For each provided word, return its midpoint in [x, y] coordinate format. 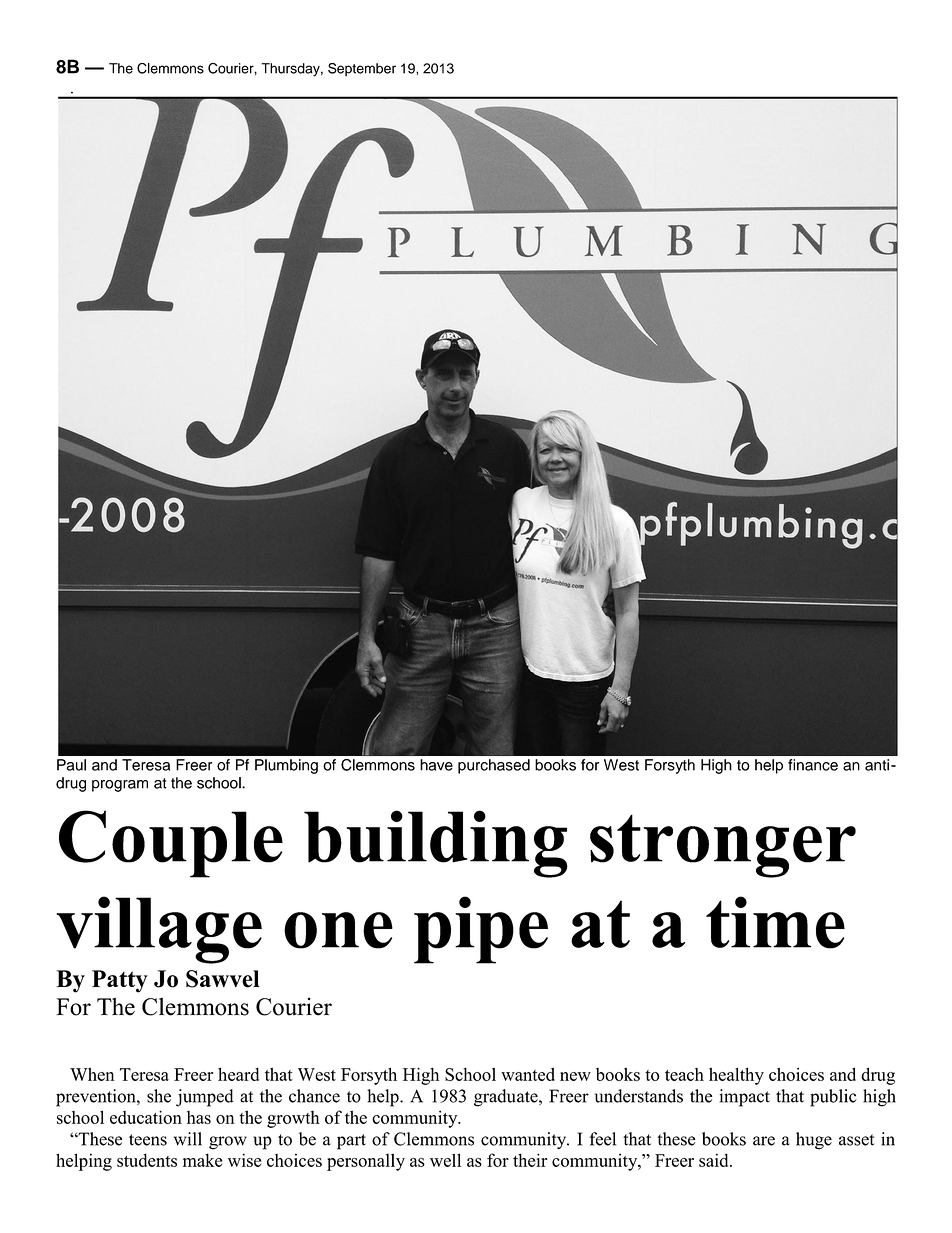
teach [684, 1074]
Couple [171, 844]
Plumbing [286, 766]
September [362, 69]
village [159, 930]
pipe [481, 930]
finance [813, 765]
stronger [723, 846]
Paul [71, 765]
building [436, 844]
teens [148, 1140]
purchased [494, 766]
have [436, 765]
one [338, 930]
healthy [736, 1076]
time [775, 922]
